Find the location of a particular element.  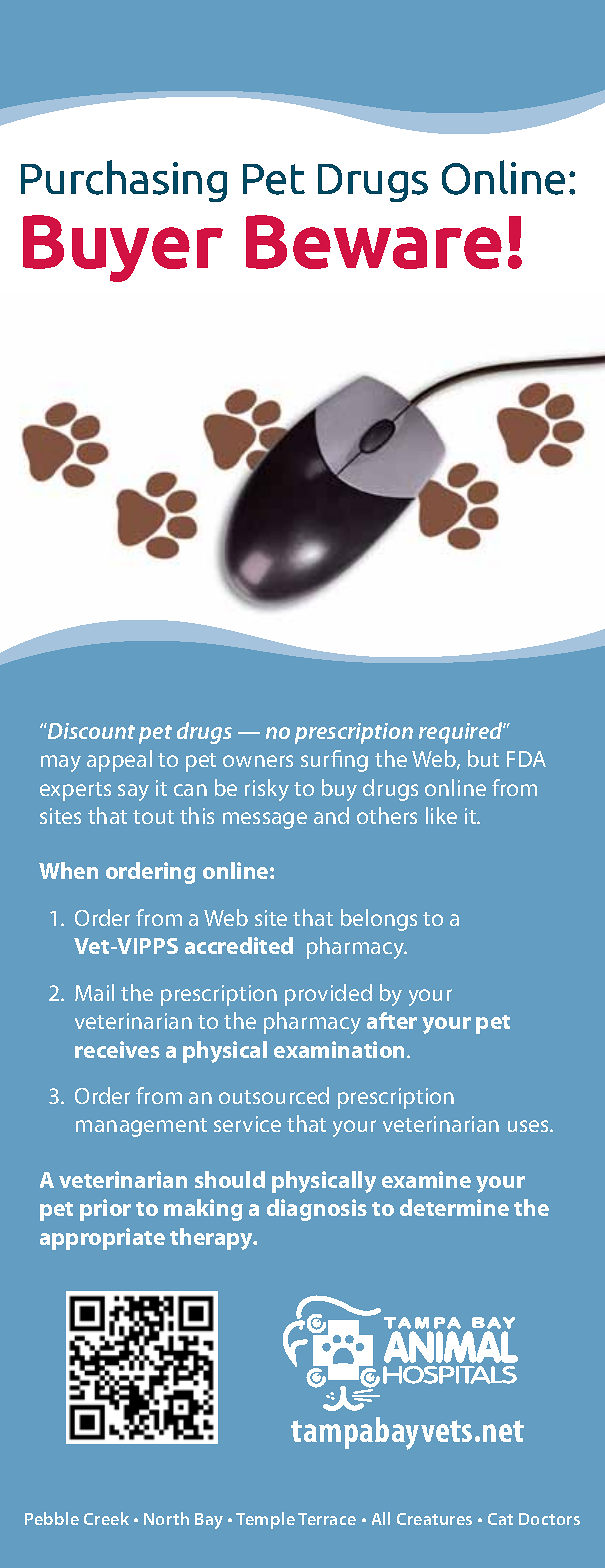

Cat is located at coordinates (500, 1519).
